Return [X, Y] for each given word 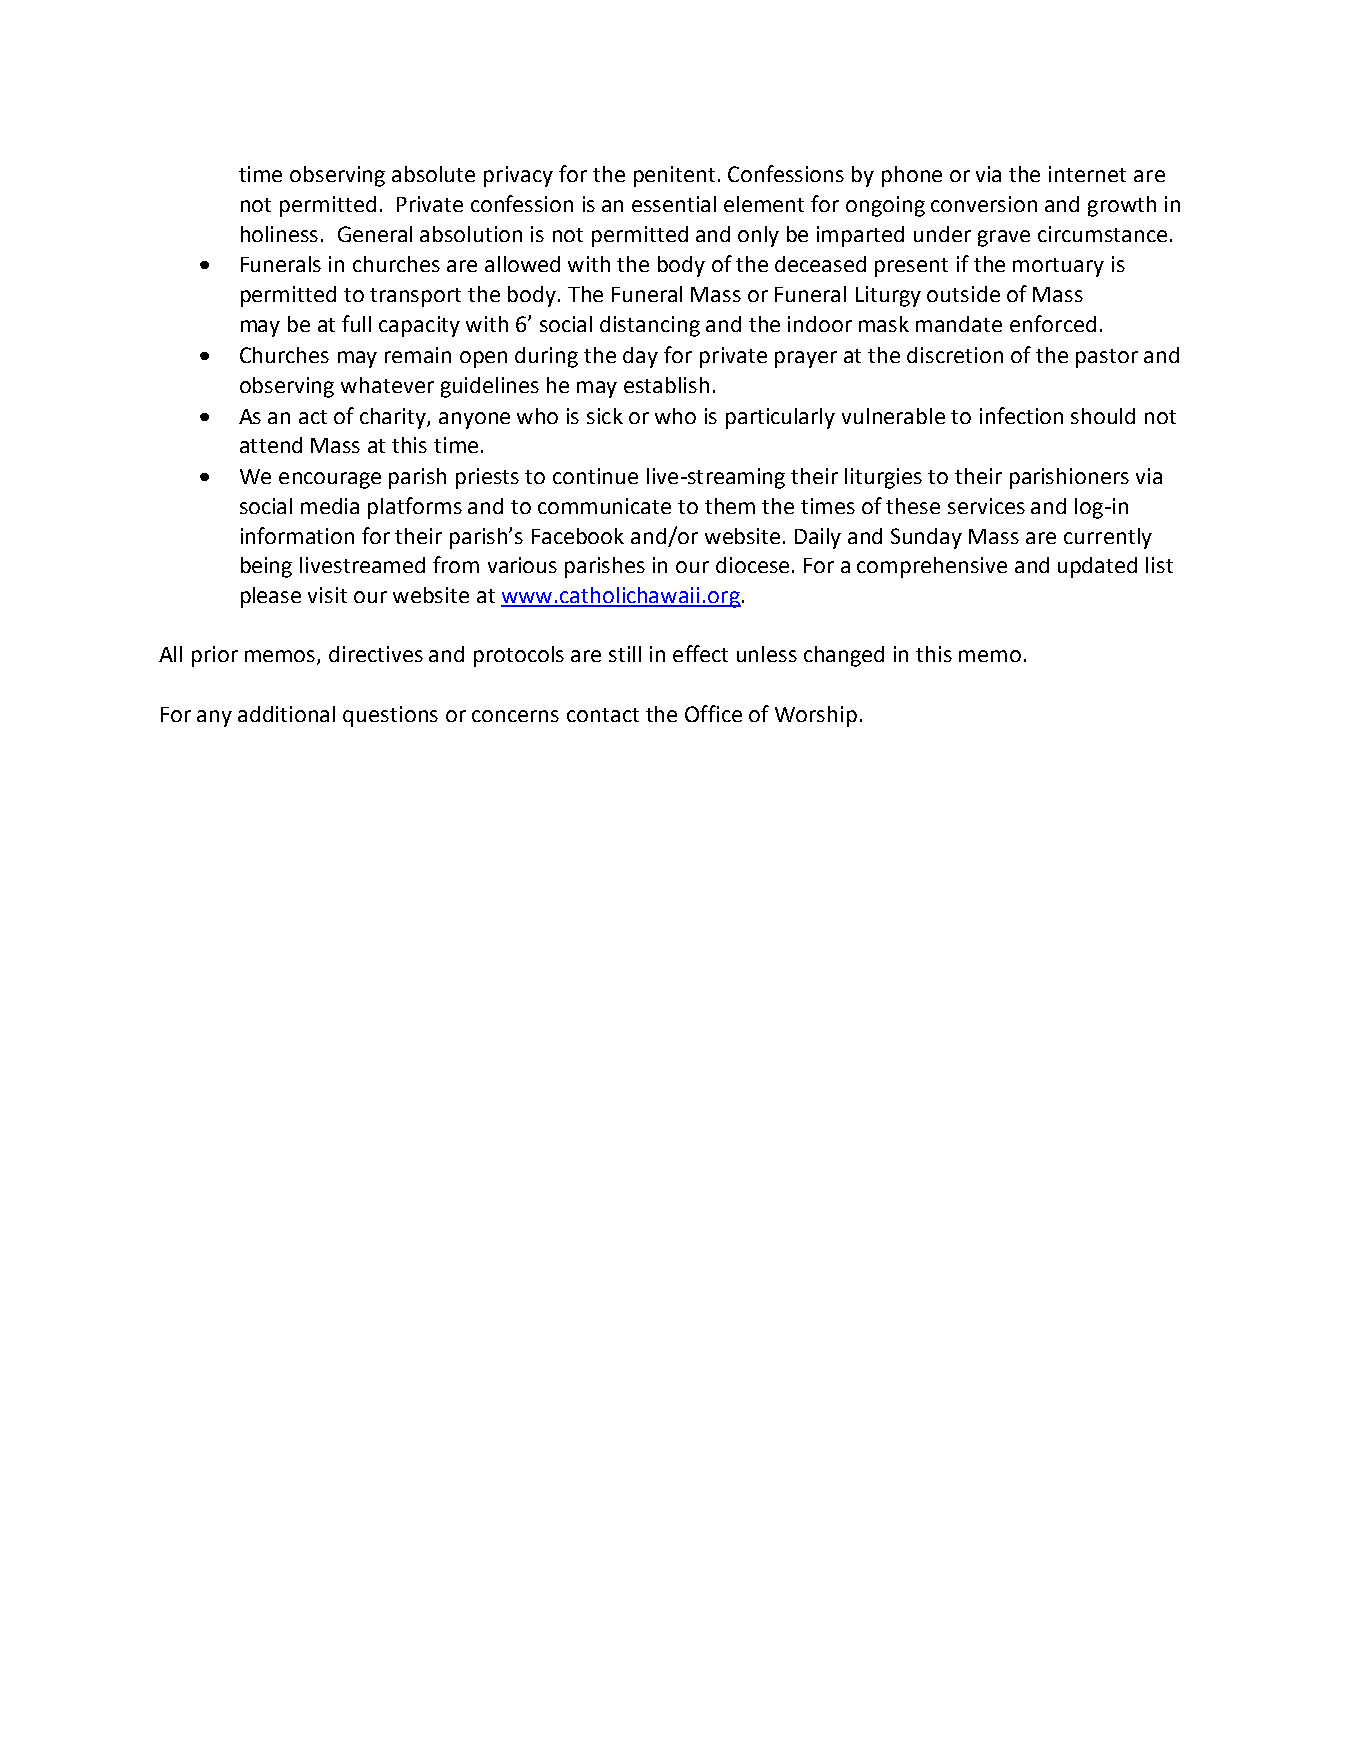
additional [286, 714]
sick [605, 416]
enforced [1053, 323]
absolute [433, 174]
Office [713, 713]
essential [674, 204]
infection [1021, 415]
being [266, 567]
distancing [650, 326]
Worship [816, 716]
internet [1087, 174]
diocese [752, 565]
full [356, 323]
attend [271, 445]
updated [1097, 567]
